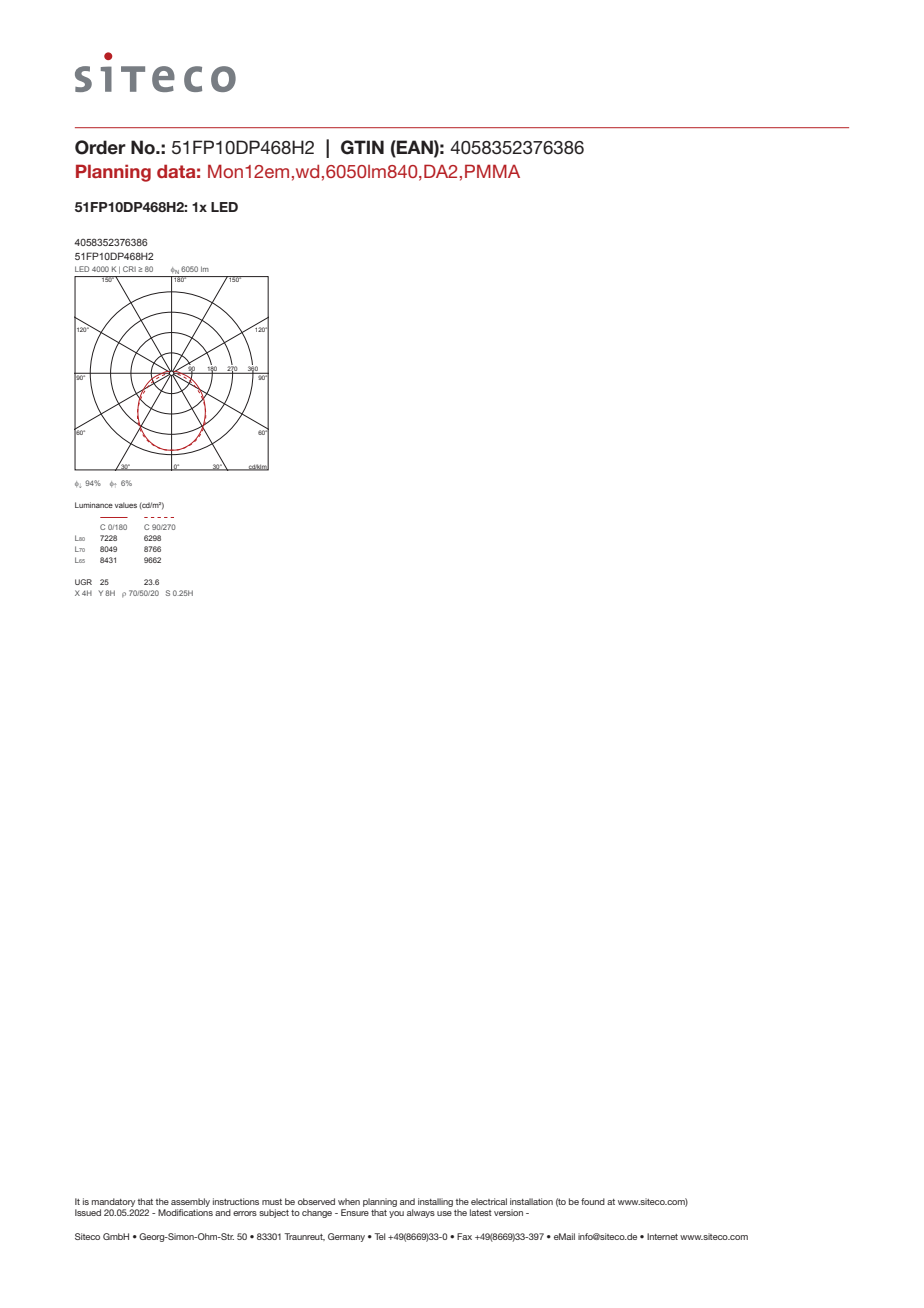 This screenshot has width=924, height=1308. Describe the element at coordinates (435, 1202) in the screenshot. I see `installing` at that location.
